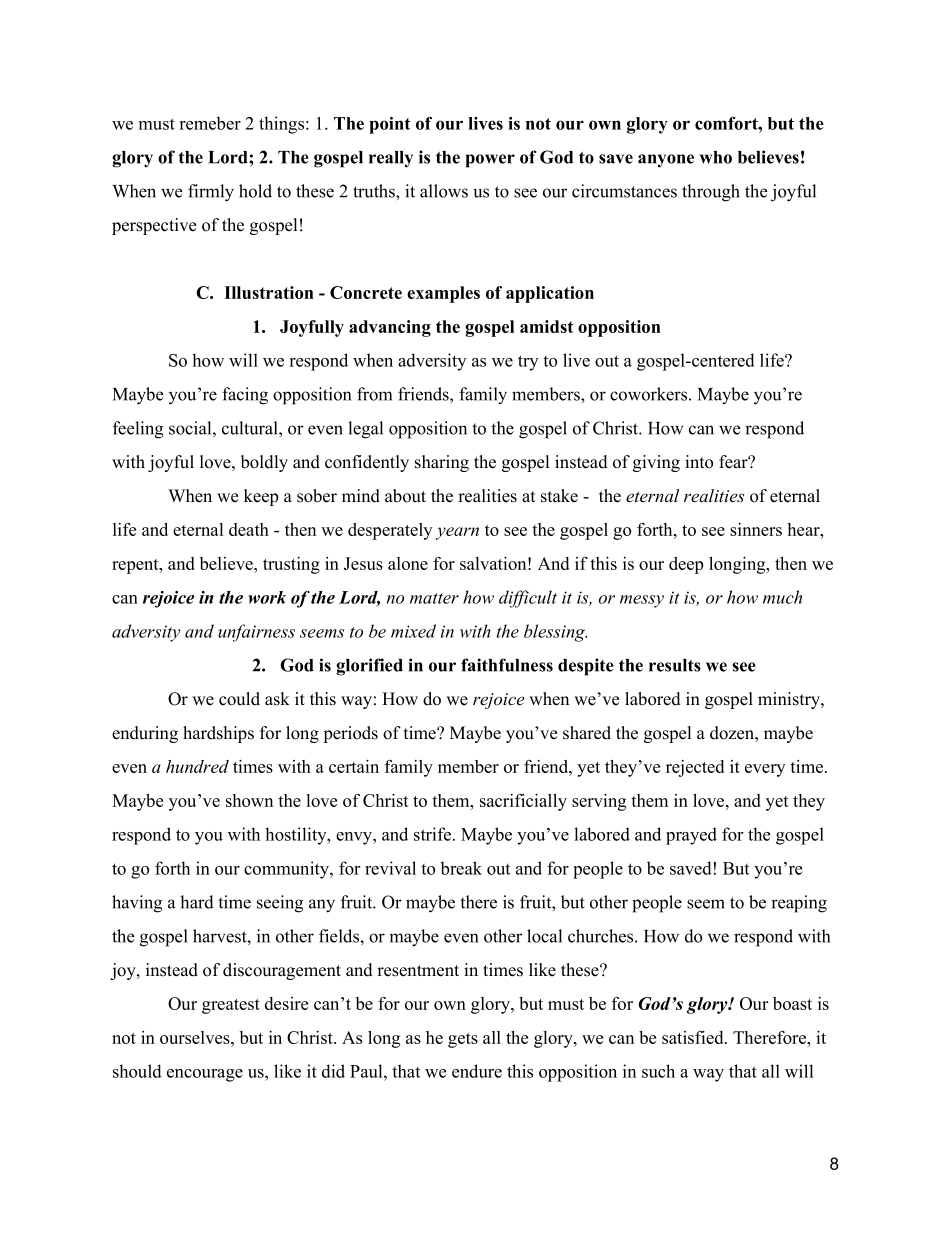 The width and height of the page is (952, 1233). What do you see at coordinates (210, 123) in the page?
I see `remeber` at bounding box center [210, 123].
